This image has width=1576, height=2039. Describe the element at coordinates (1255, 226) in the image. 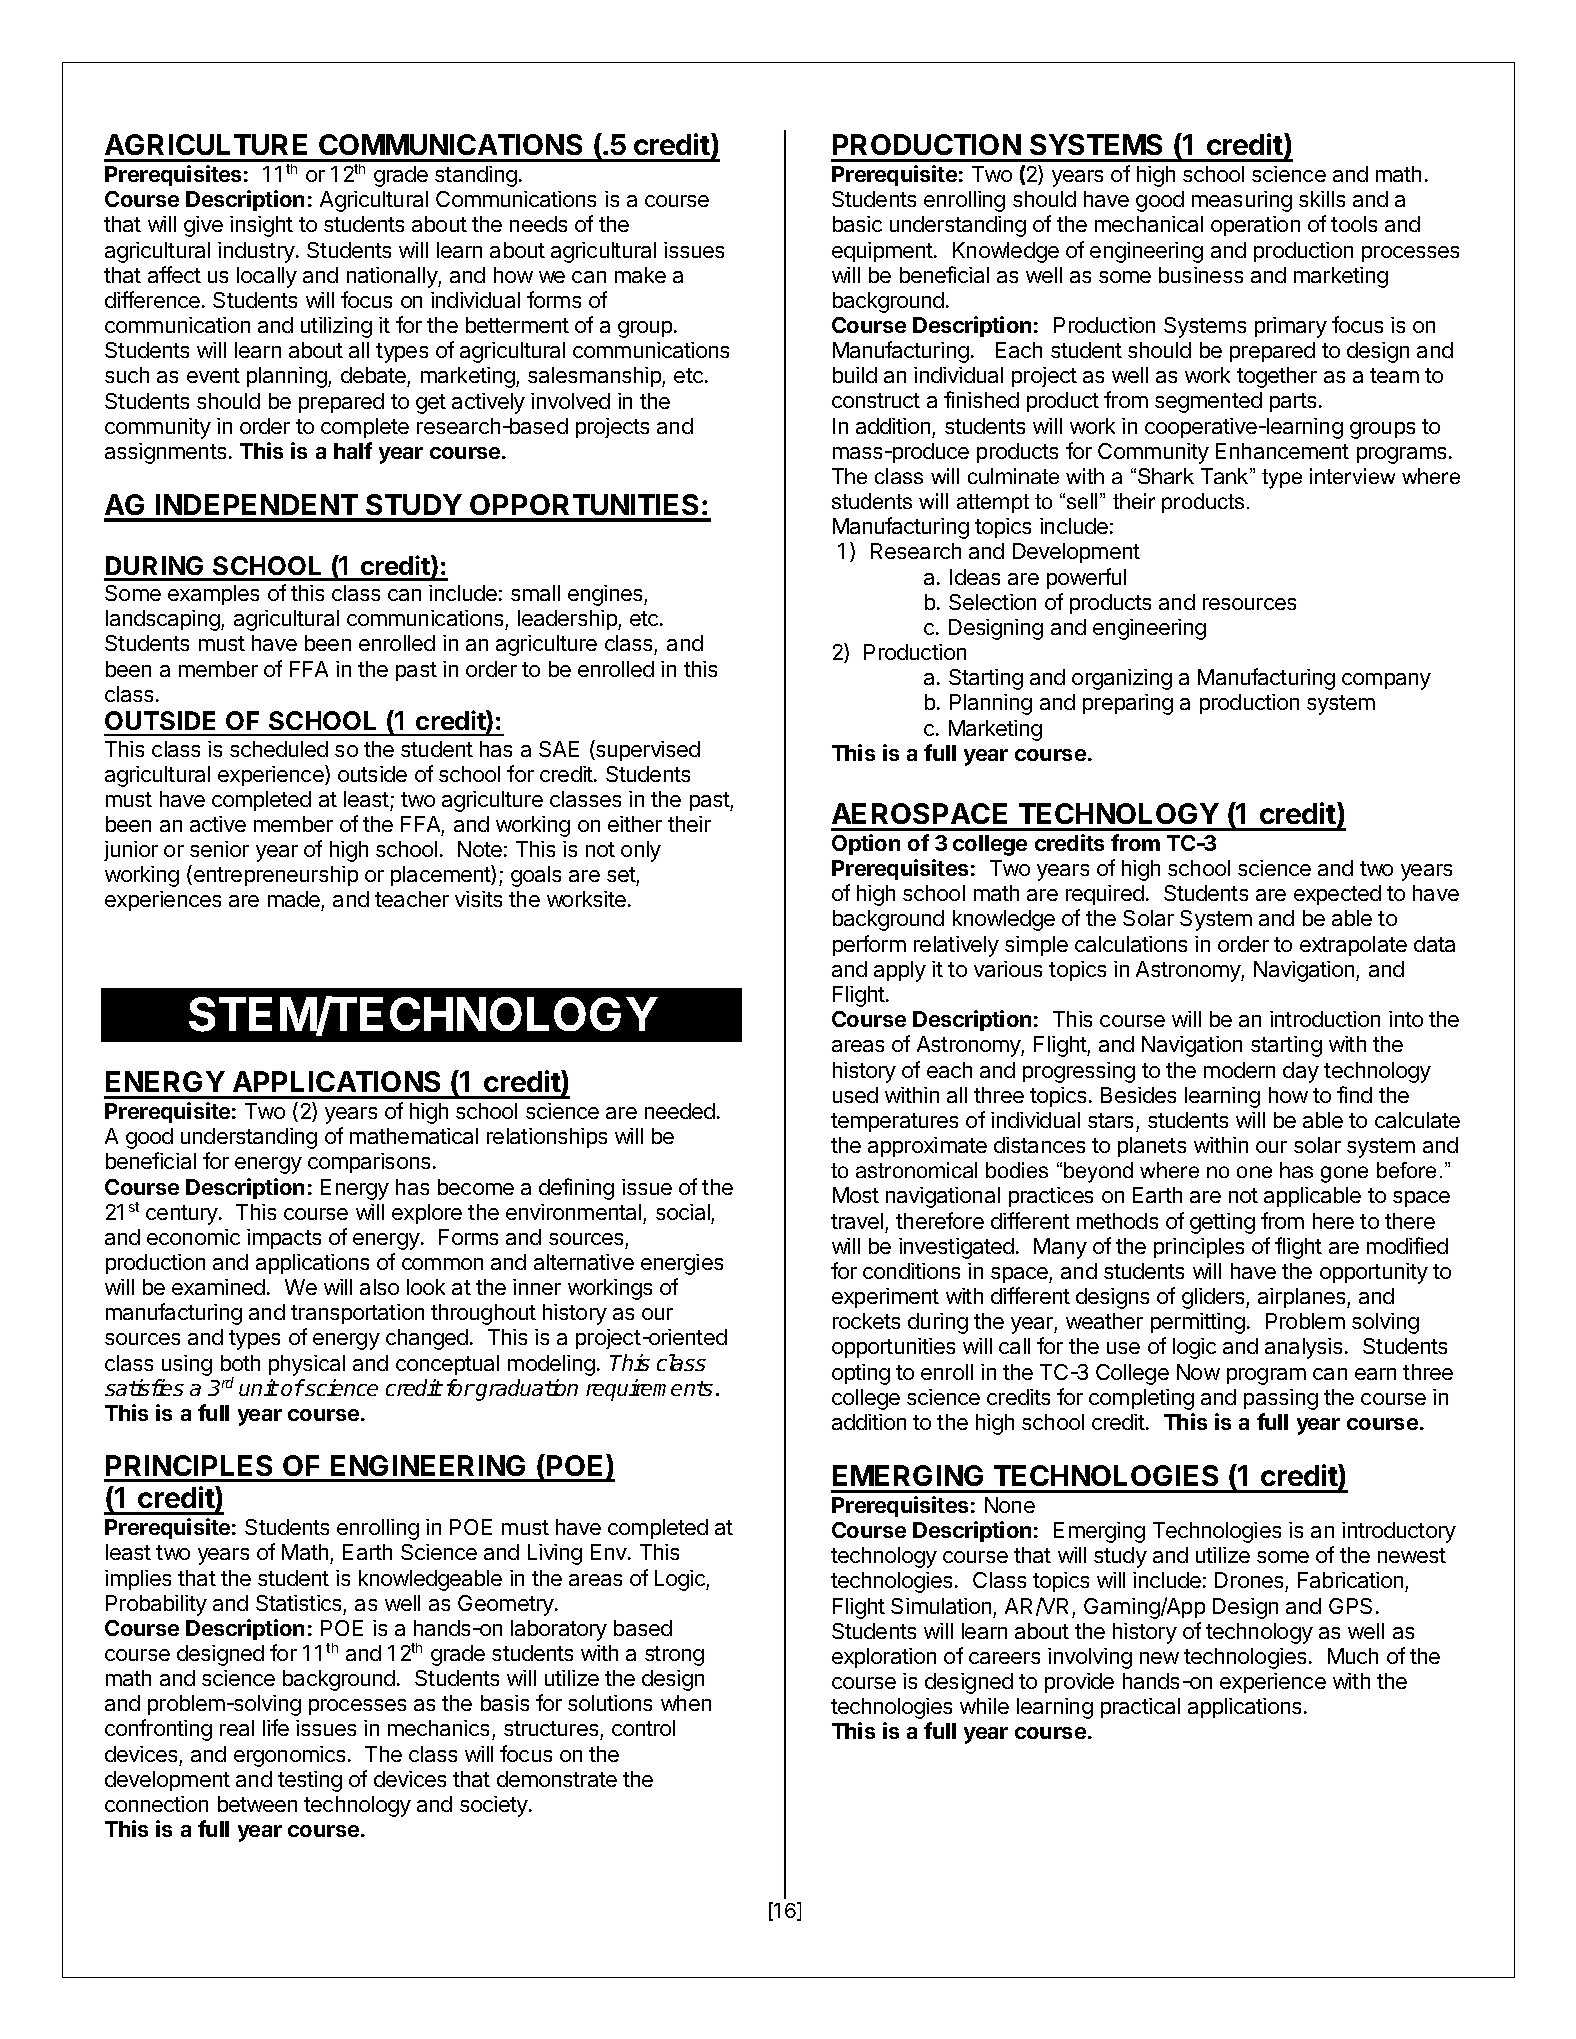

I see `operation` at that location.
